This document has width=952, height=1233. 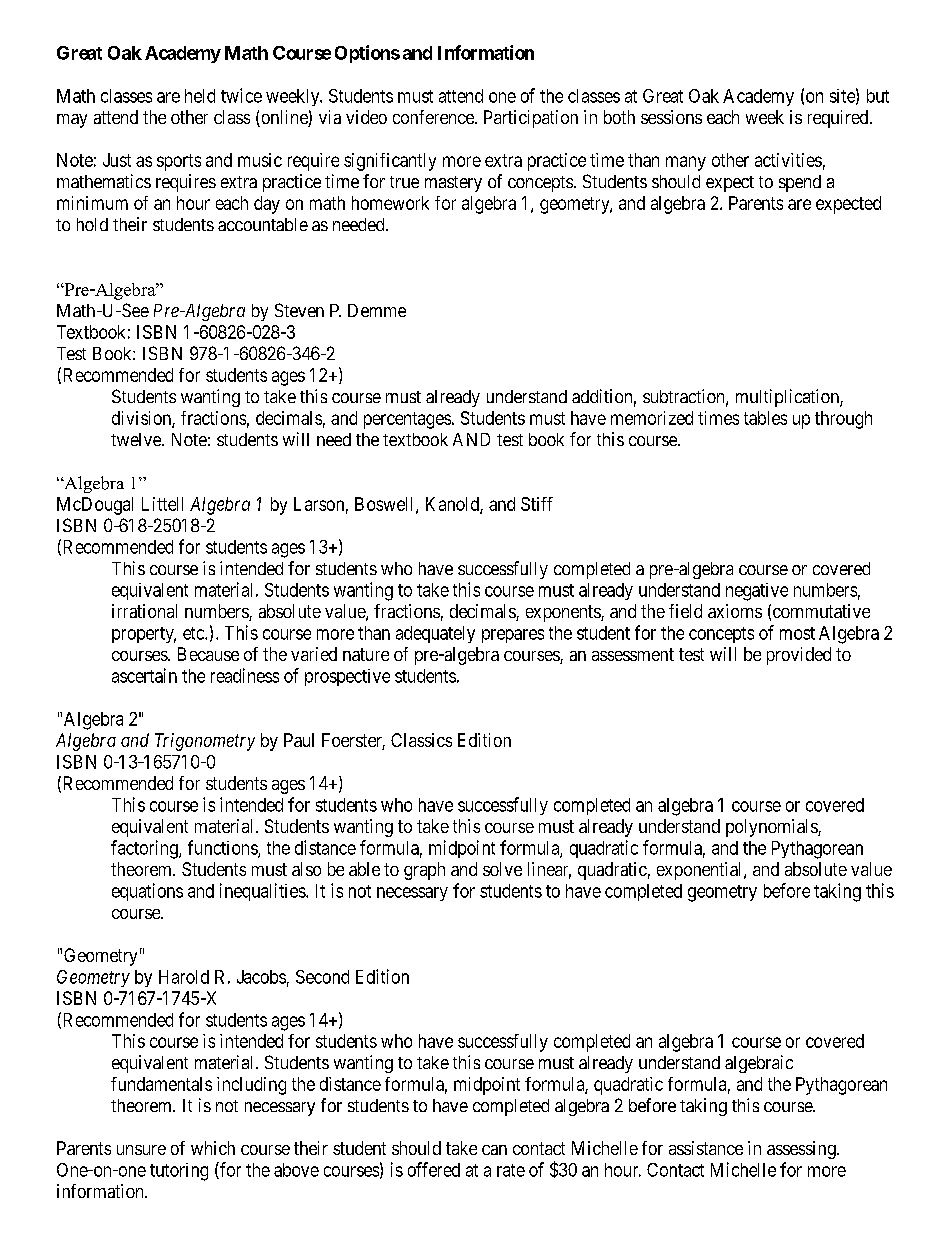 What do you see at coordinates (502, 869) in the document?
I see `solve` at bounding box center [502, 869].
